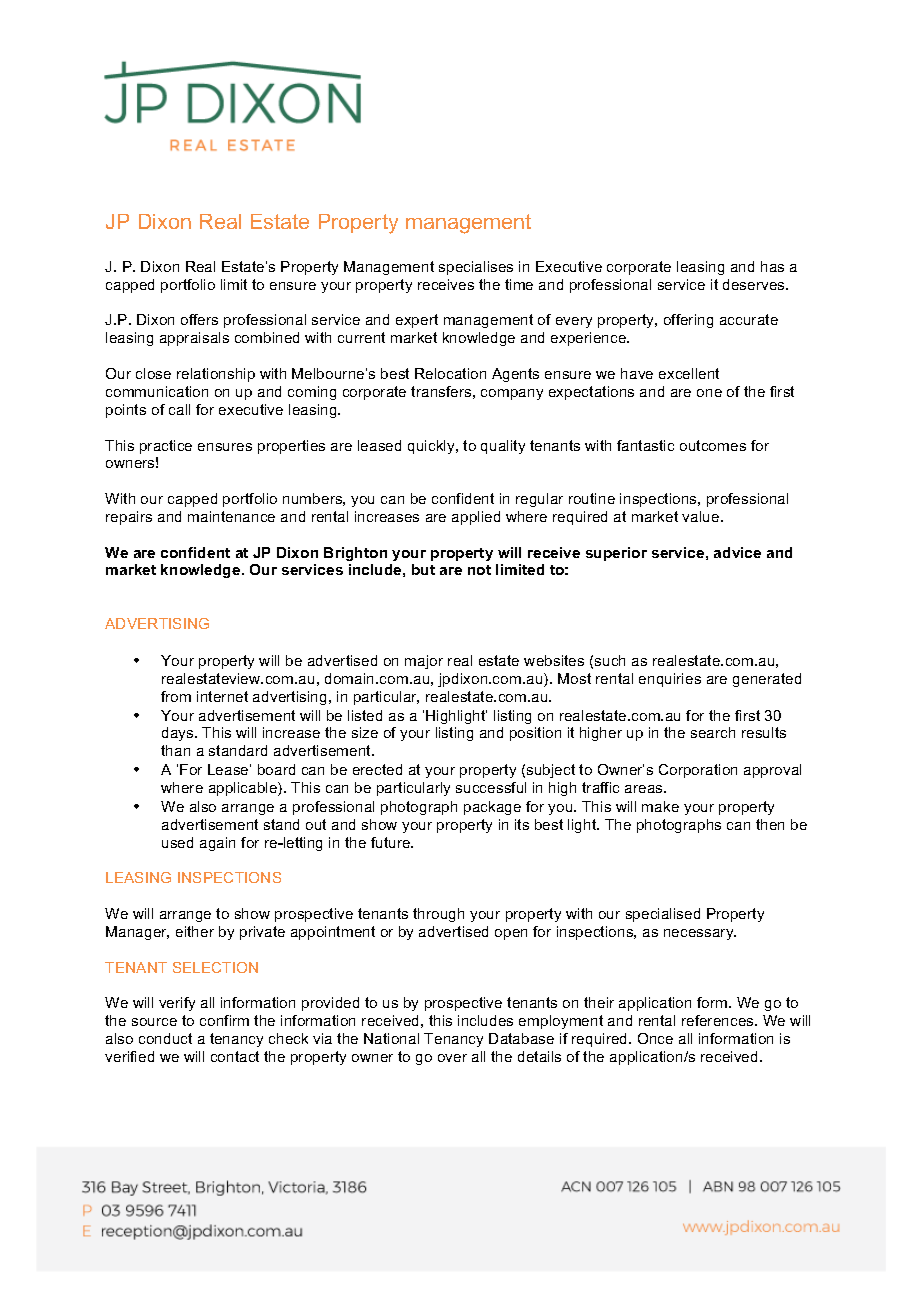 The width and height of the screenshot is (924, 1308). Describe the element at coordinates (670, 680) in the screenshot. I see `enquiries` at that location.
